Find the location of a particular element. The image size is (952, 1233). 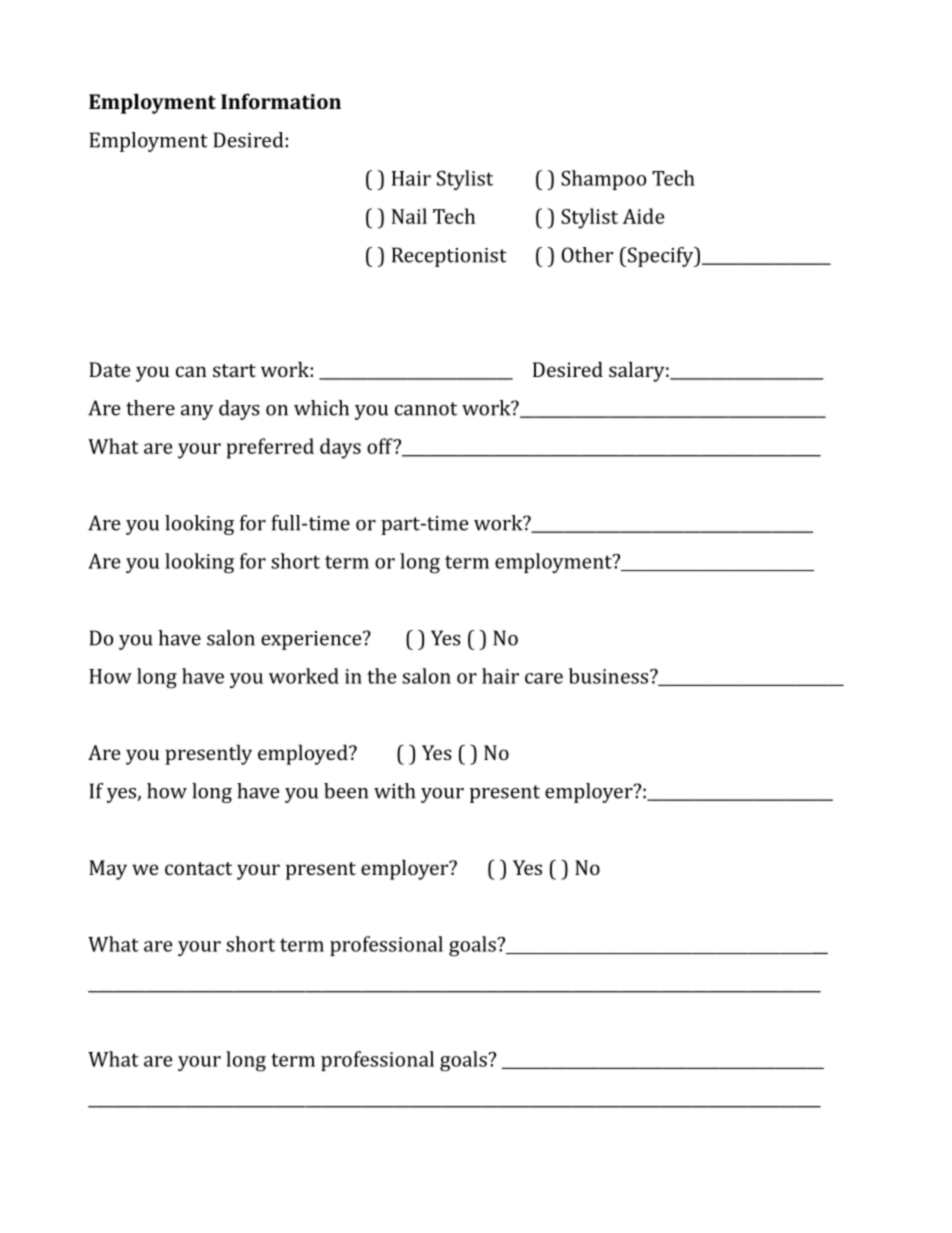

Information is located at coordinates (281, 101).
